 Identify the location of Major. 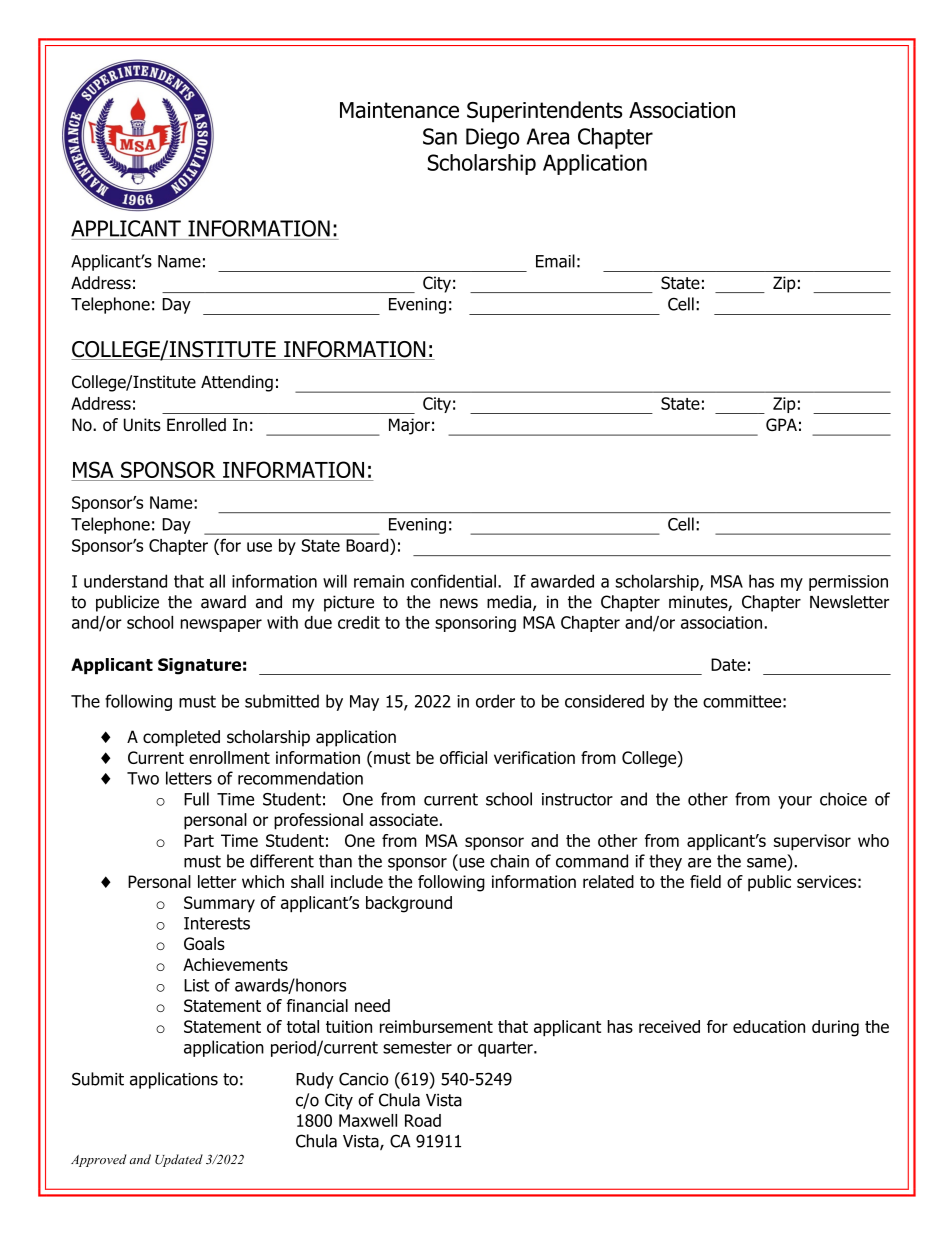
(409, 426).
